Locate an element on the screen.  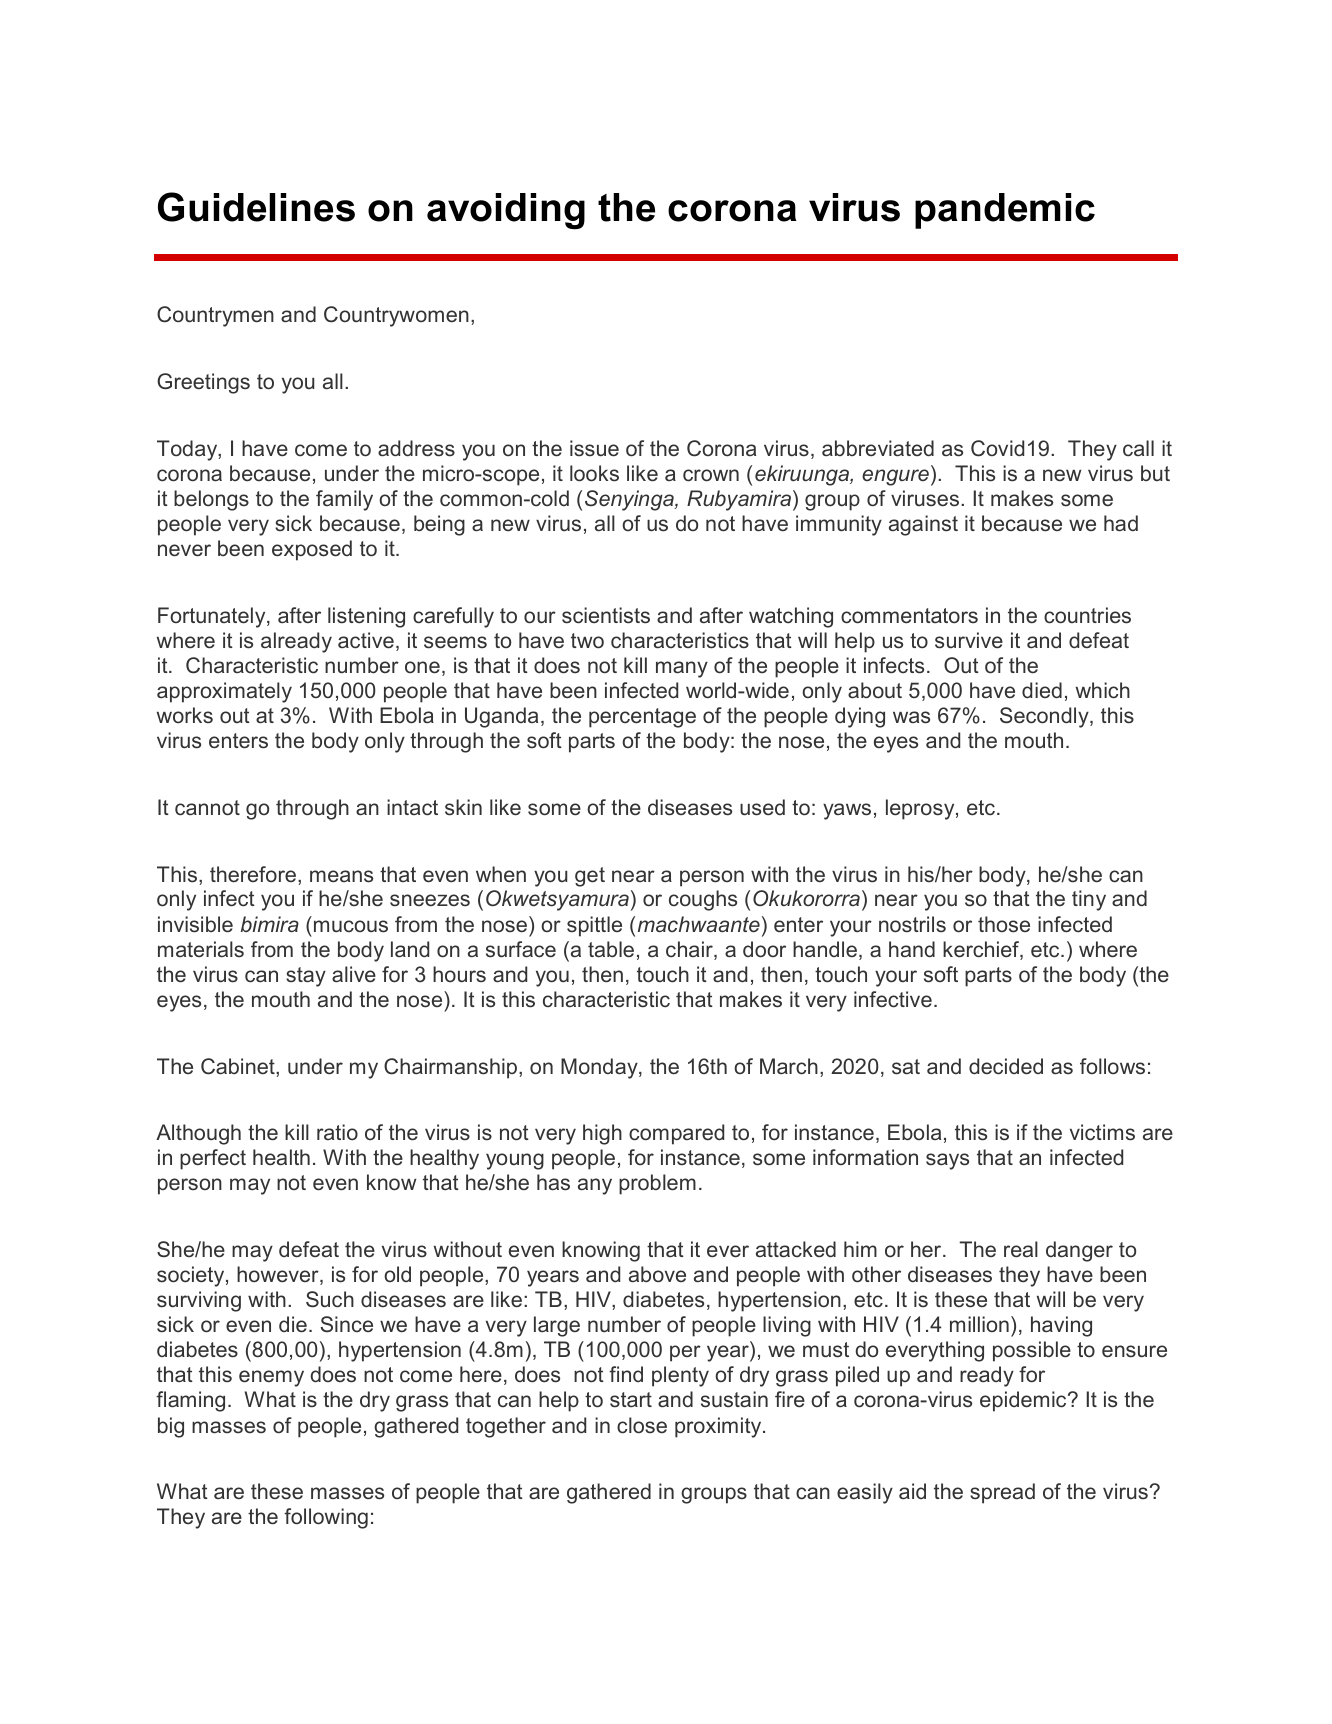
coughs is located at coordinates (703, 900).
